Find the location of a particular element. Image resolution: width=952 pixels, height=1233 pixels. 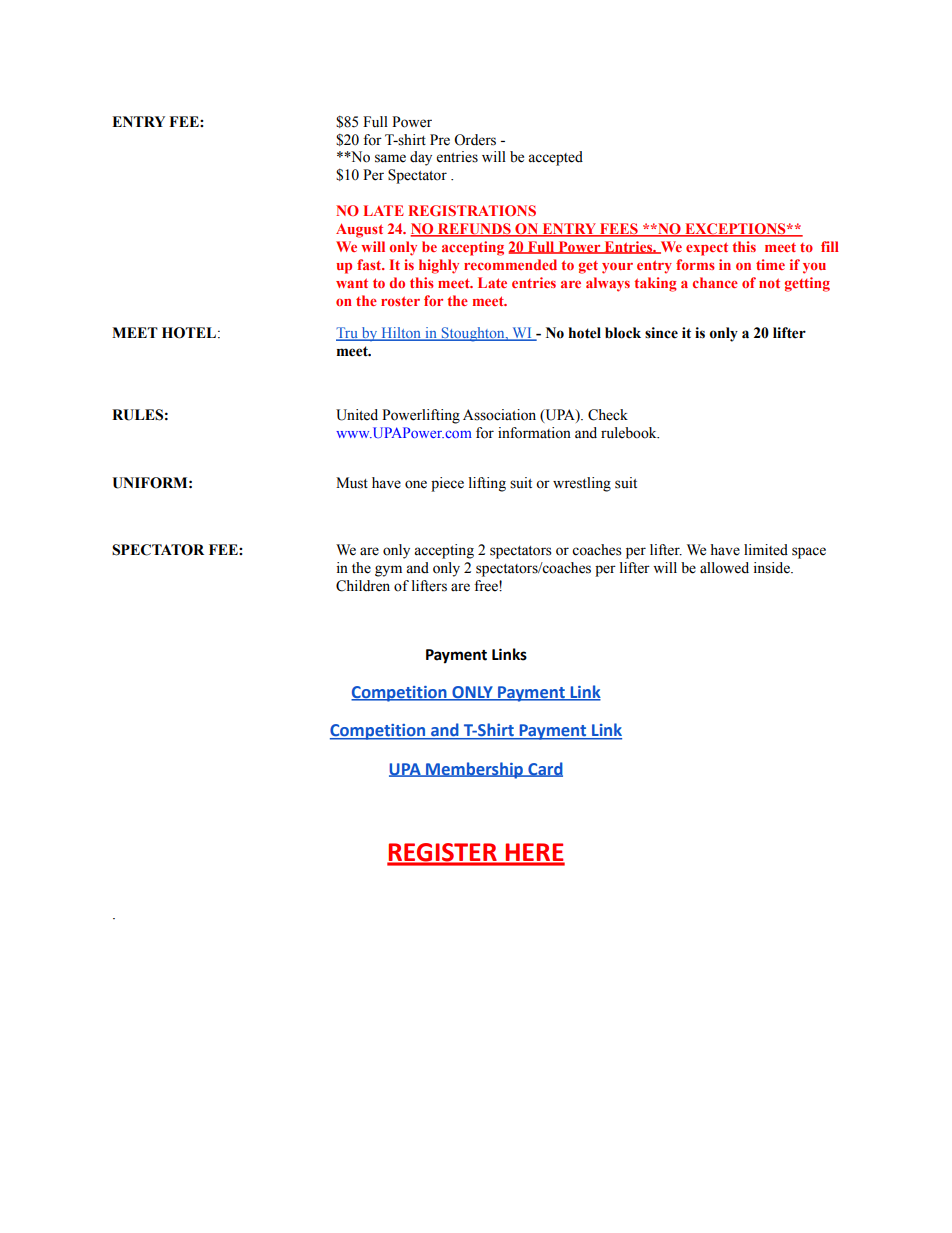

wrestling is located at coordinates (582, 484).
